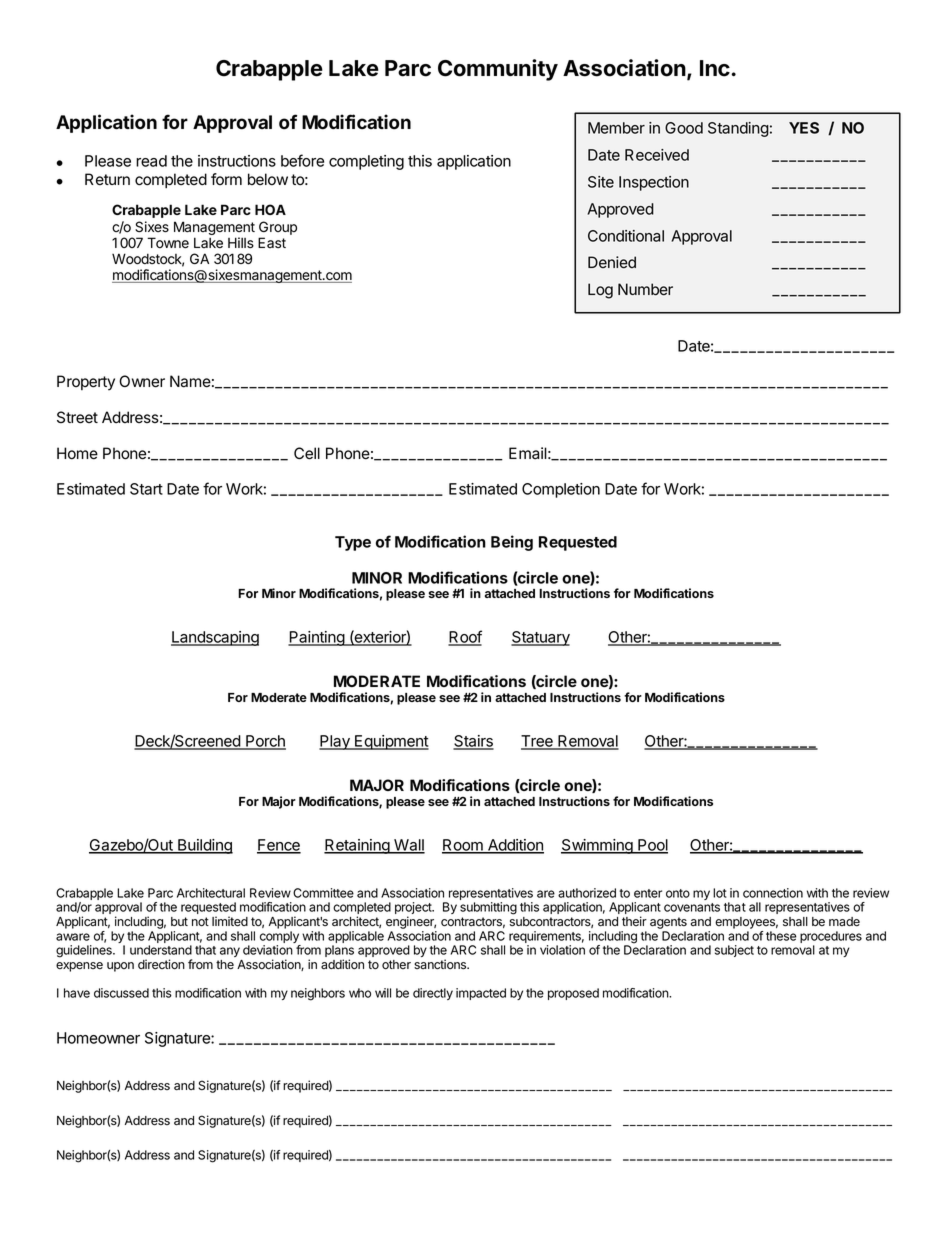 The width and height of the screenshot is (952, 1233). I want to click on Landscaping, so click(215, 638).
